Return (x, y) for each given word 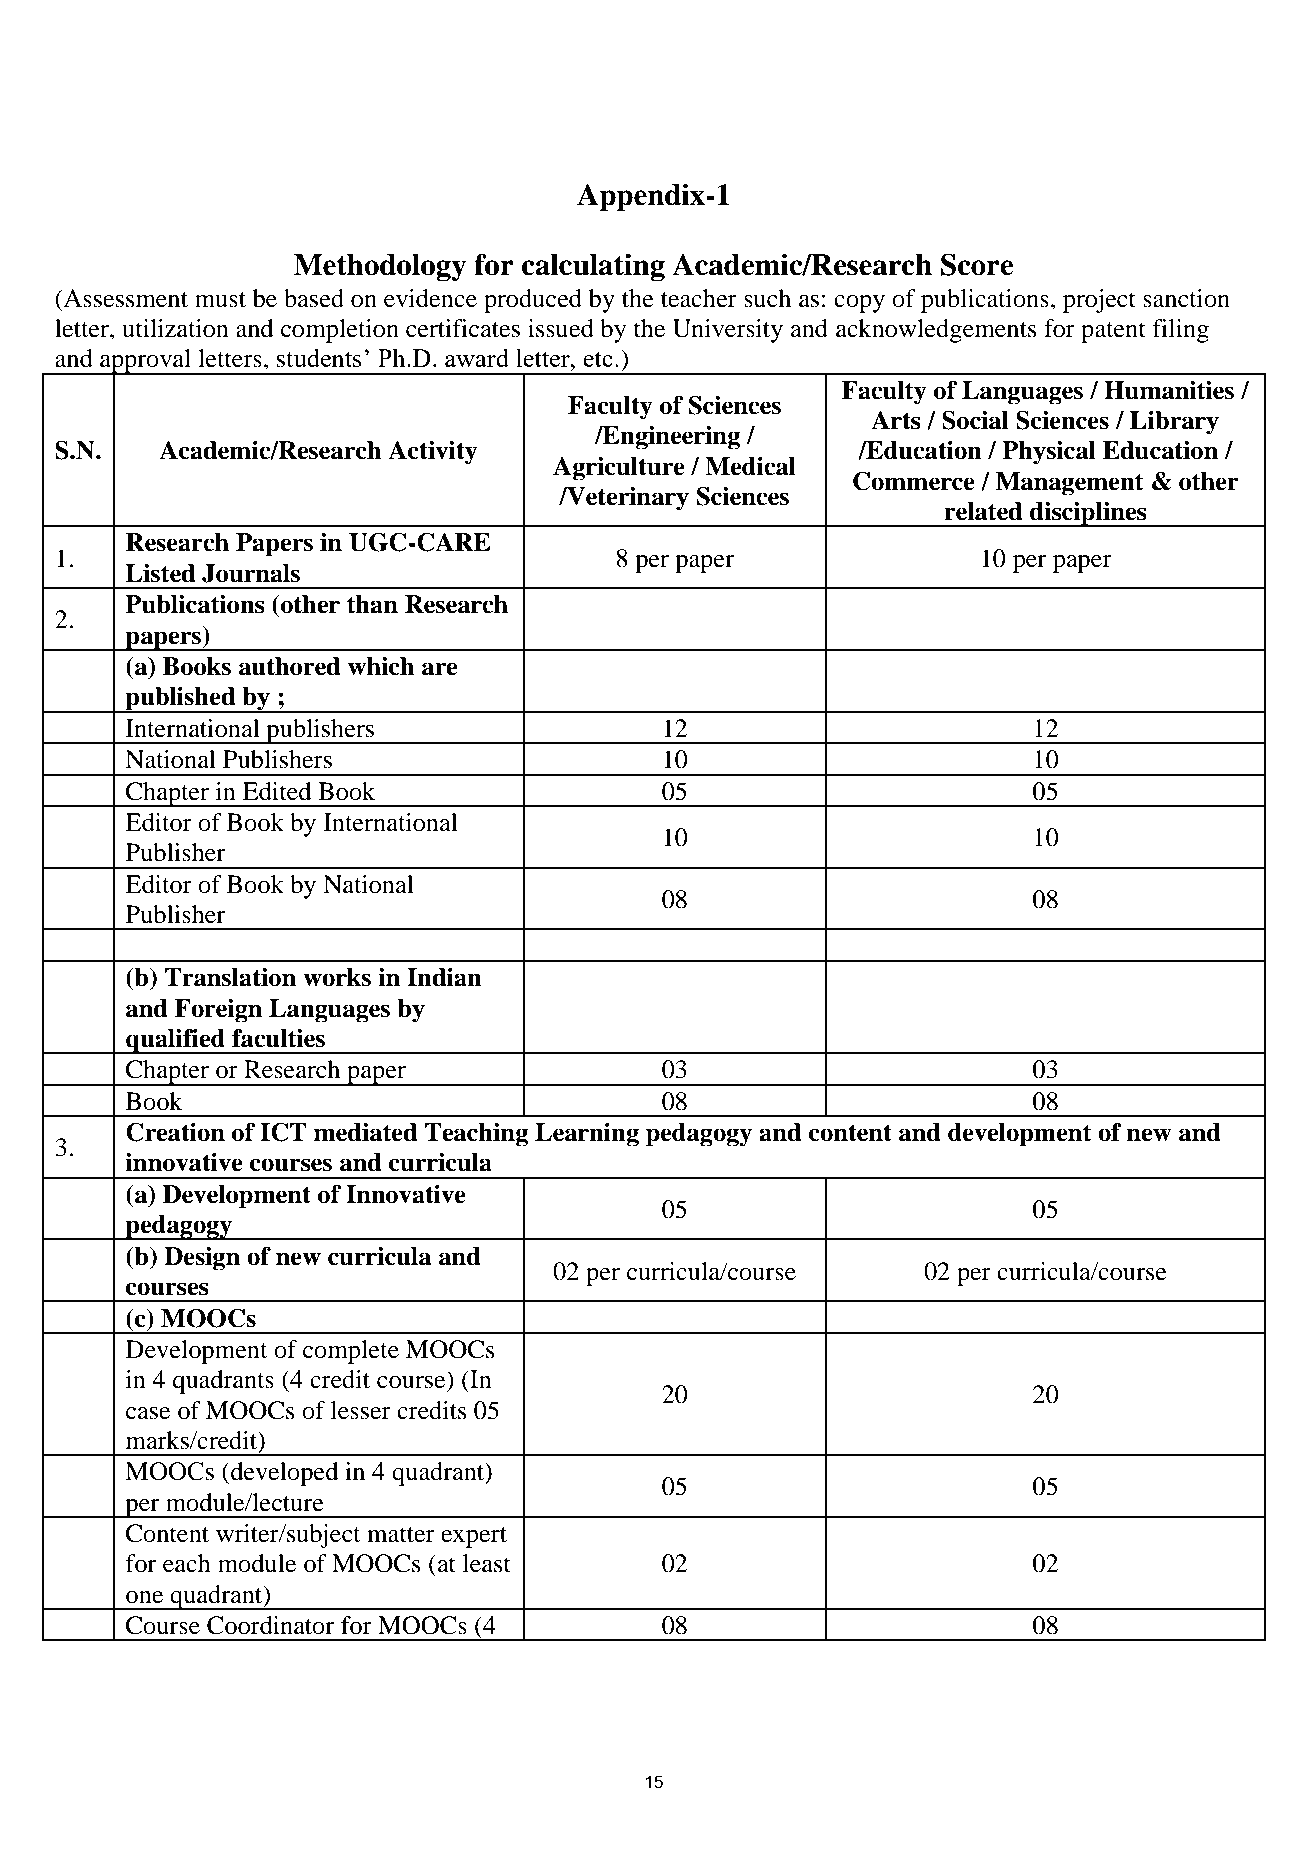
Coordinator (271, 1625)
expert (474, 1537)
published (181, 700)
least (487, 1563)
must (220, 300)
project (1099, 301)
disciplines (1088, 514)
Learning (587, 1135)
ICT (283, 1132)
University (728, 331)
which (381, 666)
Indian (444, 977)
